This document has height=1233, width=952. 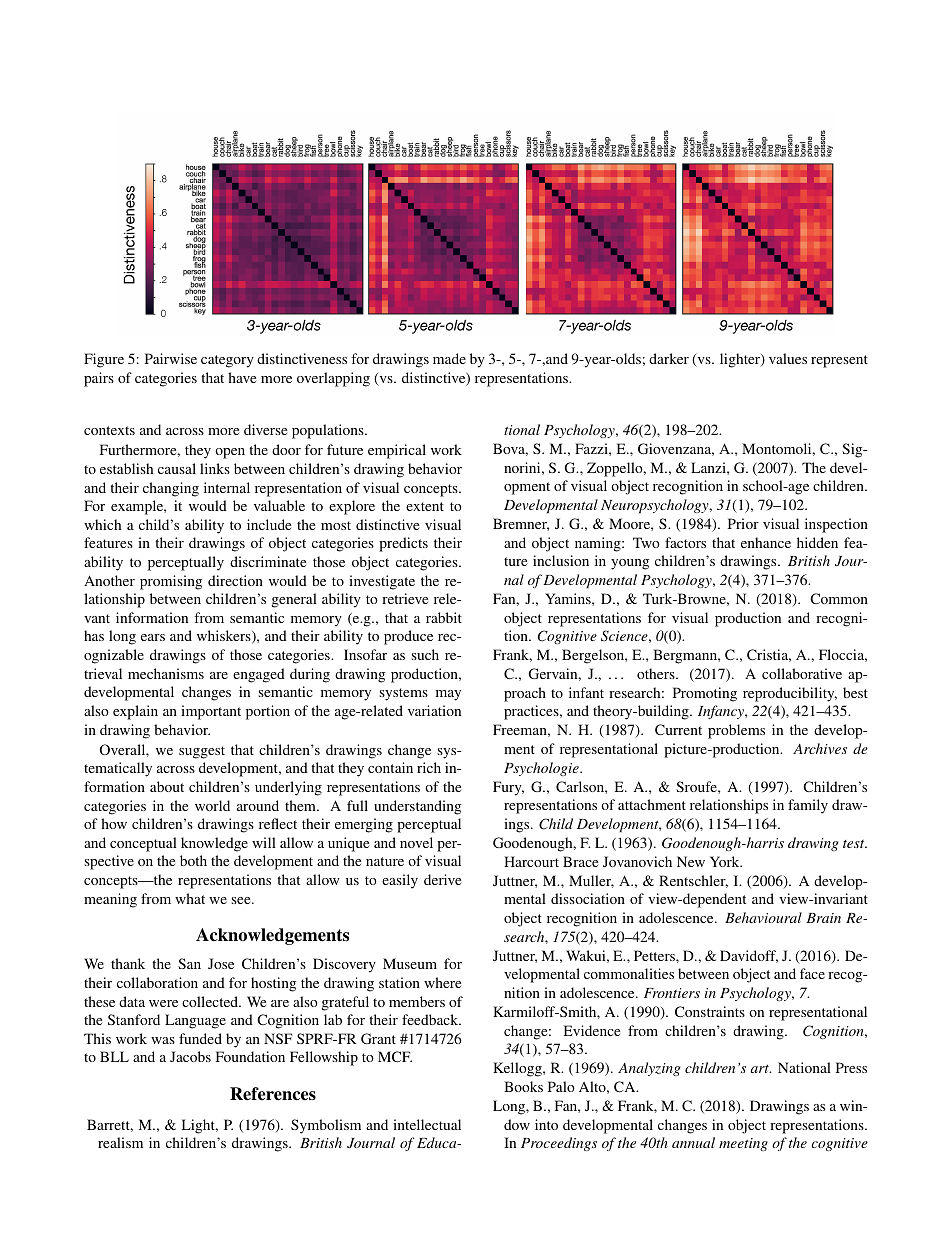 I want to click on problems, so click(x=736, y=731).
